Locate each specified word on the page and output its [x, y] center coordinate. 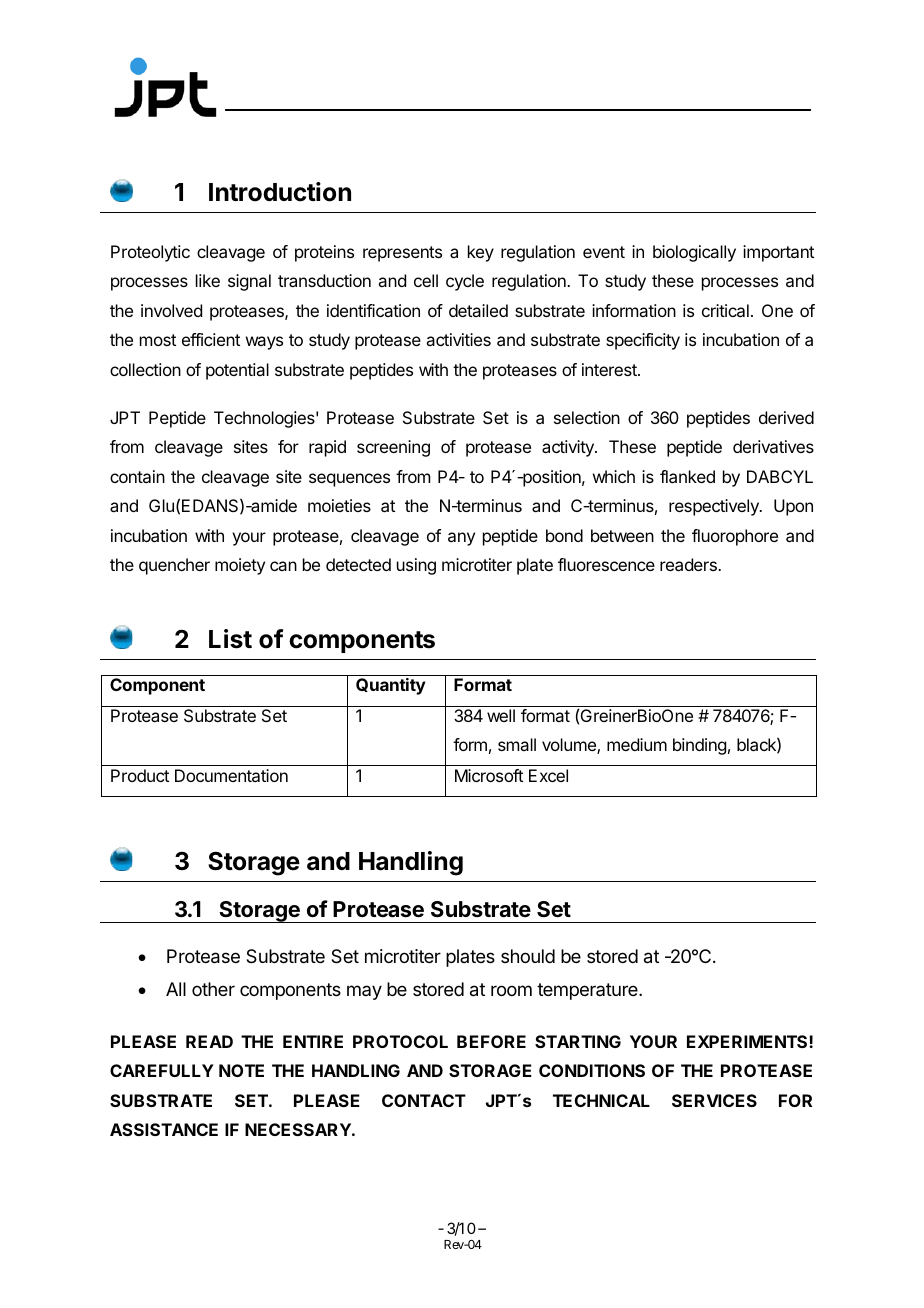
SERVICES [714, 1100]
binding [699, 746]
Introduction [280, 192]
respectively [715, 507]
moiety [240, 566]
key [481, 253]
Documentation [231, 775]
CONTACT [424, 1100]
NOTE [241, 1070]
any [461, 539]
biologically [694, 253]
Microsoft [489, 775]
